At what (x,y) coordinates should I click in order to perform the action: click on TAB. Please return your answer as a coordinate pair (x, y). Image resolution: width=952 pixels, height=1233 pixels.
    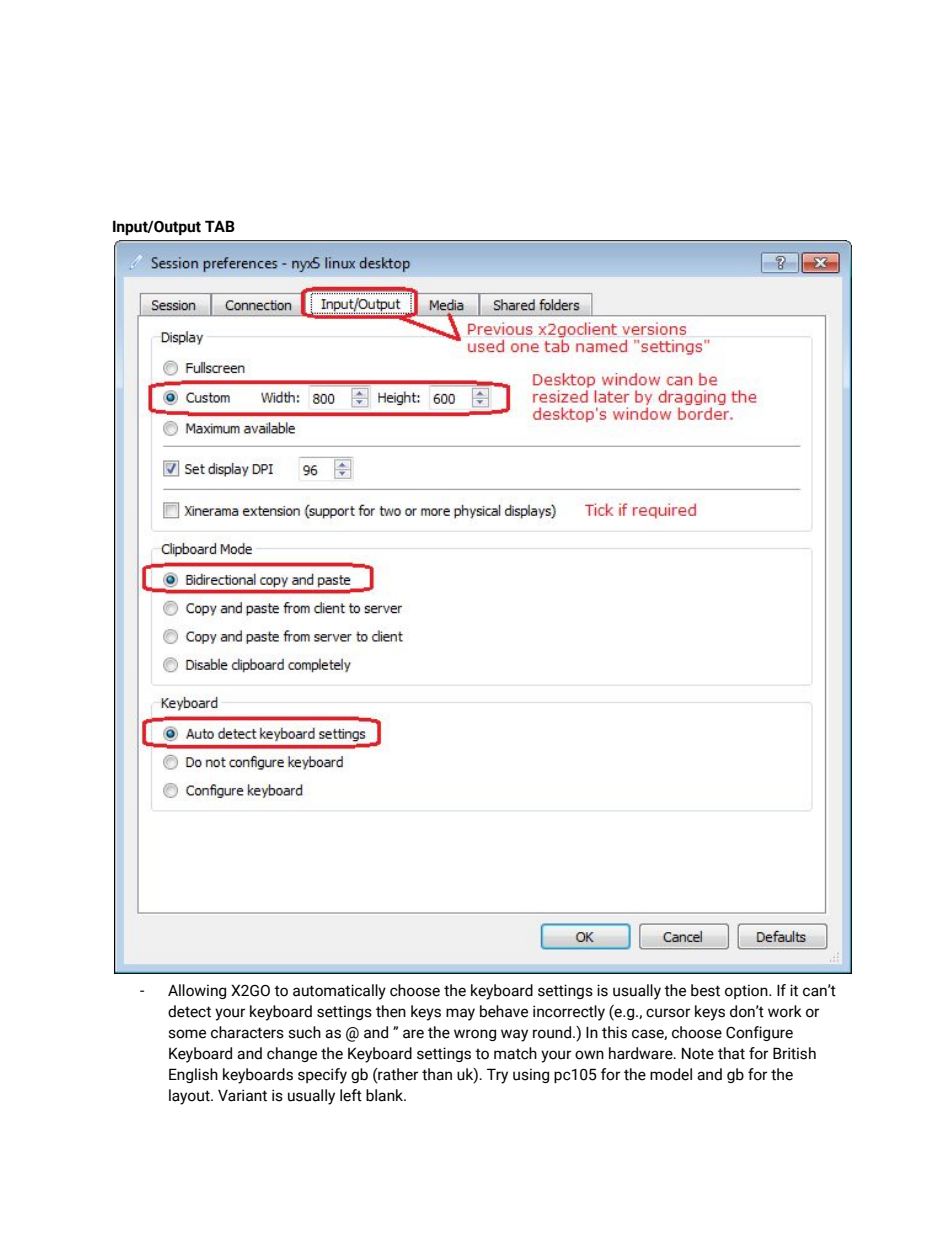
    Looking at the image, I should click on (220, 226).
